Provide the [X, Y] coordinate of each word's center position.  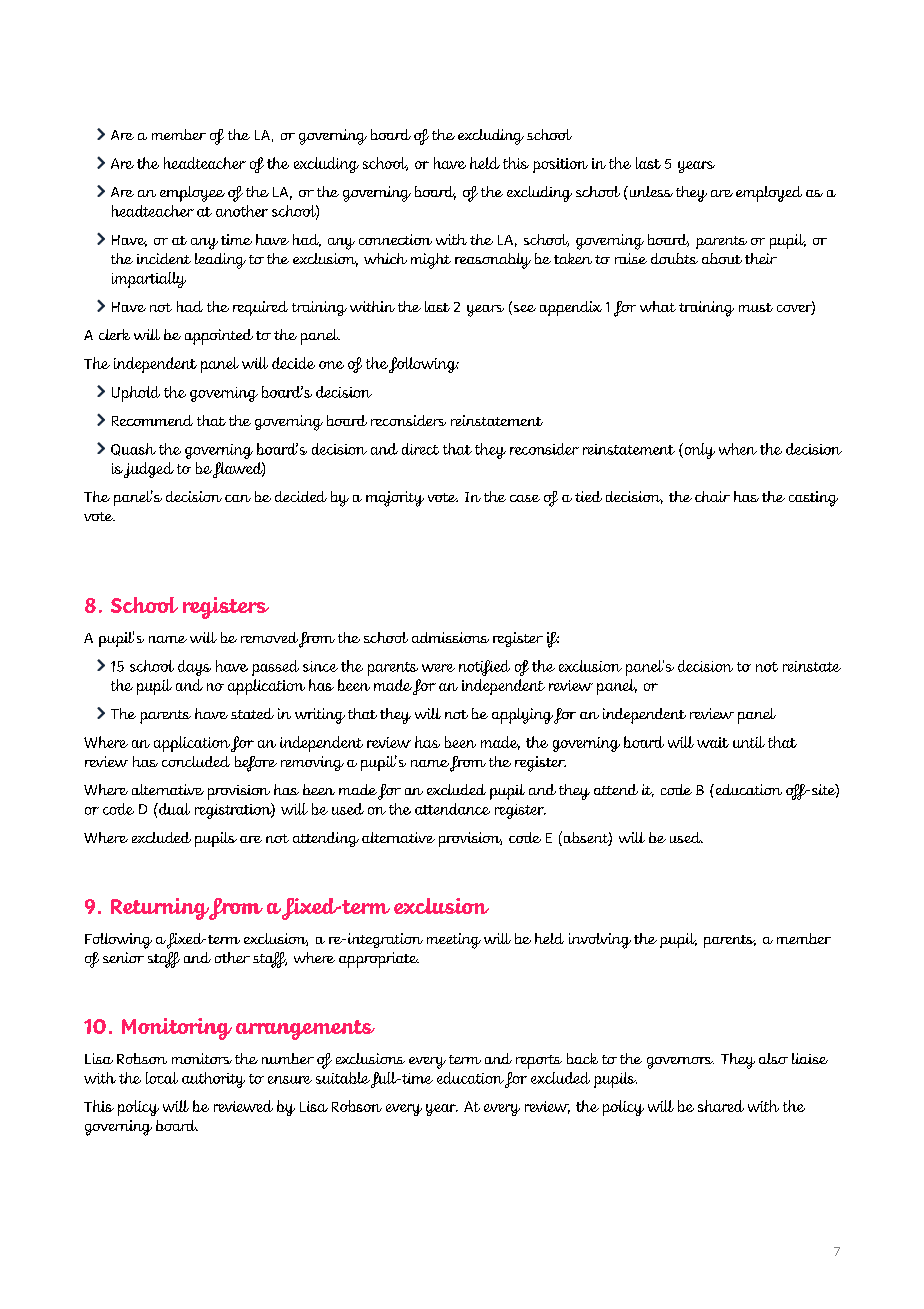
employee [192, 194]
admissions [450, 637]
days [194, 668]
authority [213, 1080]
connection [395, 239]
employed [769, 194]
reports [539, 1062]
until [749, 742]
